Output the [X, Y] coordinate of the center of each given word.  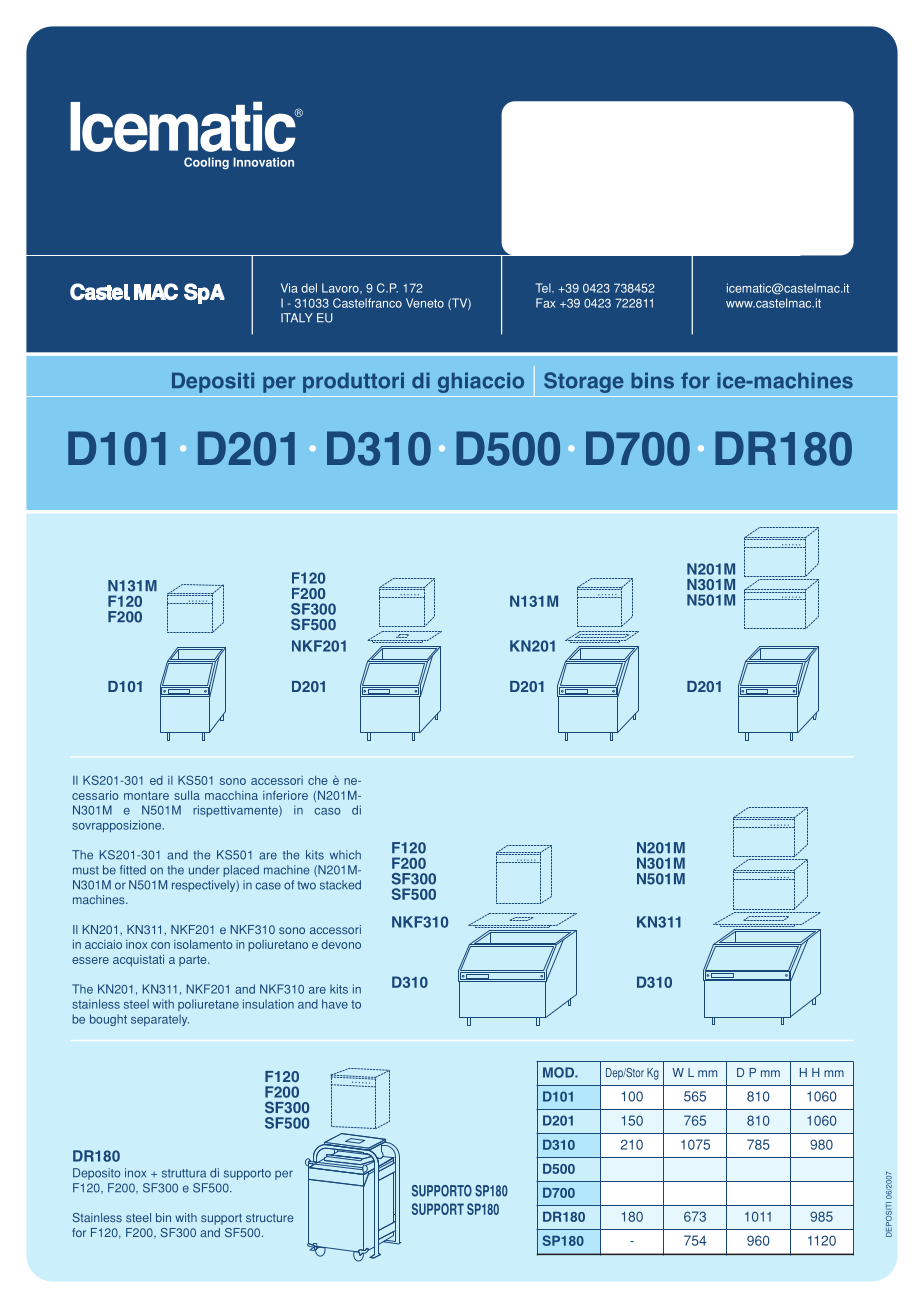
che [318, 780]
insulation [268, 1004]
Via [289, 288]
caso [327, 811]
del [309, 288]
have [335, 1004]
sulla [187, 795]
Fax [545, 303]
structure [270, 1218]
